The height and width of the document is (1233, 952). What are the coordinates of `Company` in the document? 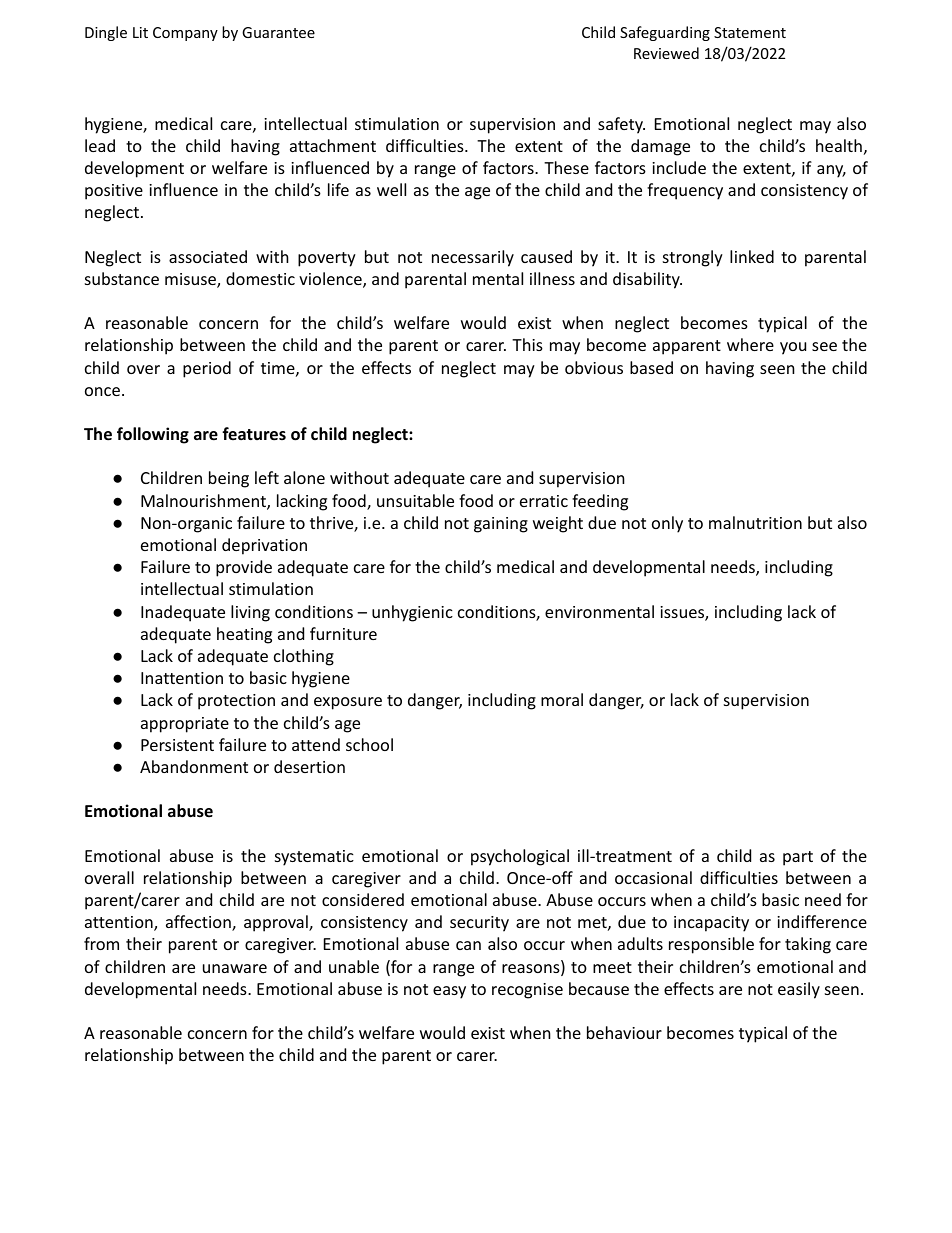 It's located at (185, 34).
